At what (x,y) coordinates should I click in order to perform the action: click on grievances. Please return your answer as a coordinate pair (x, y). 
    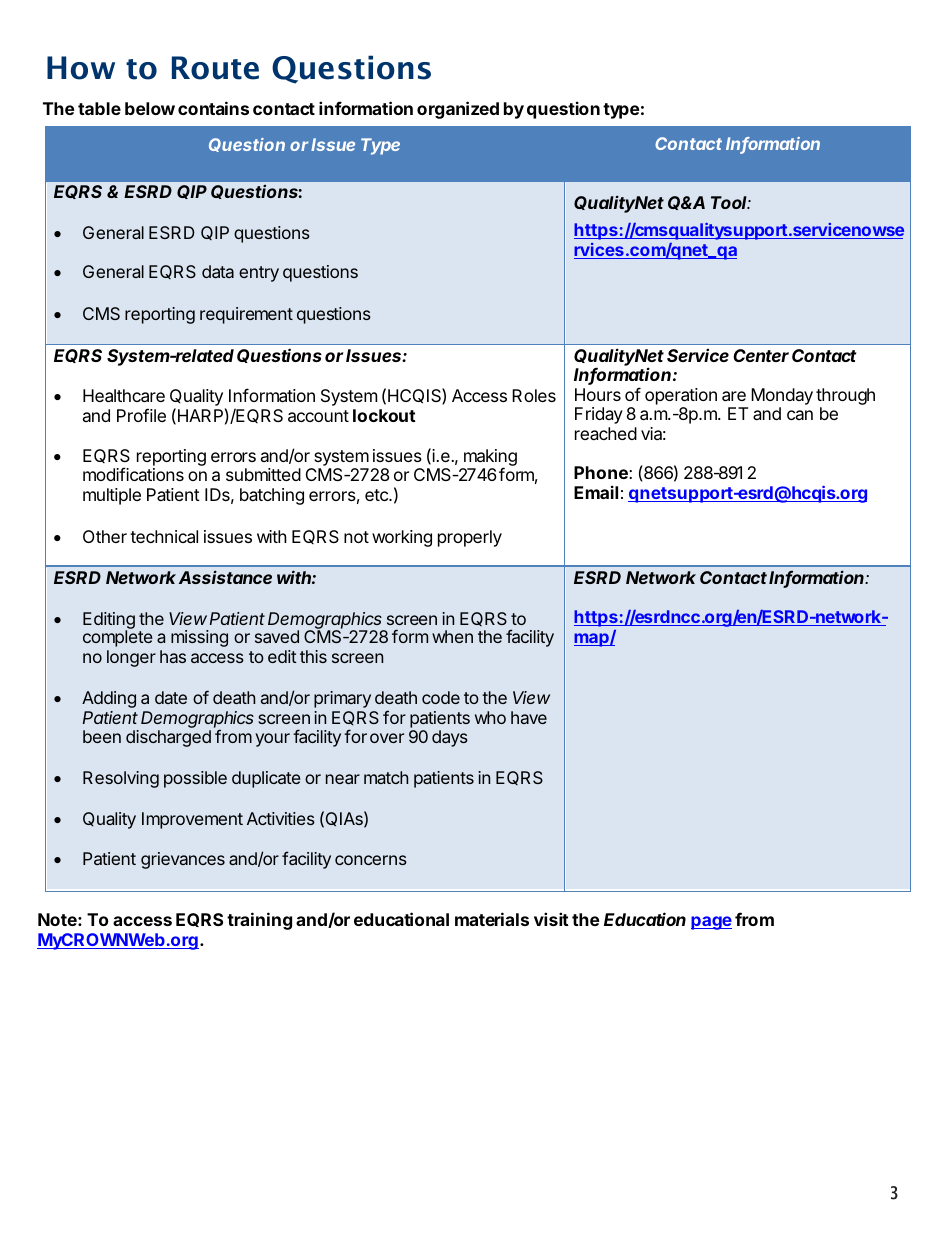
    Looking at the image, I should click on (183, 860).
